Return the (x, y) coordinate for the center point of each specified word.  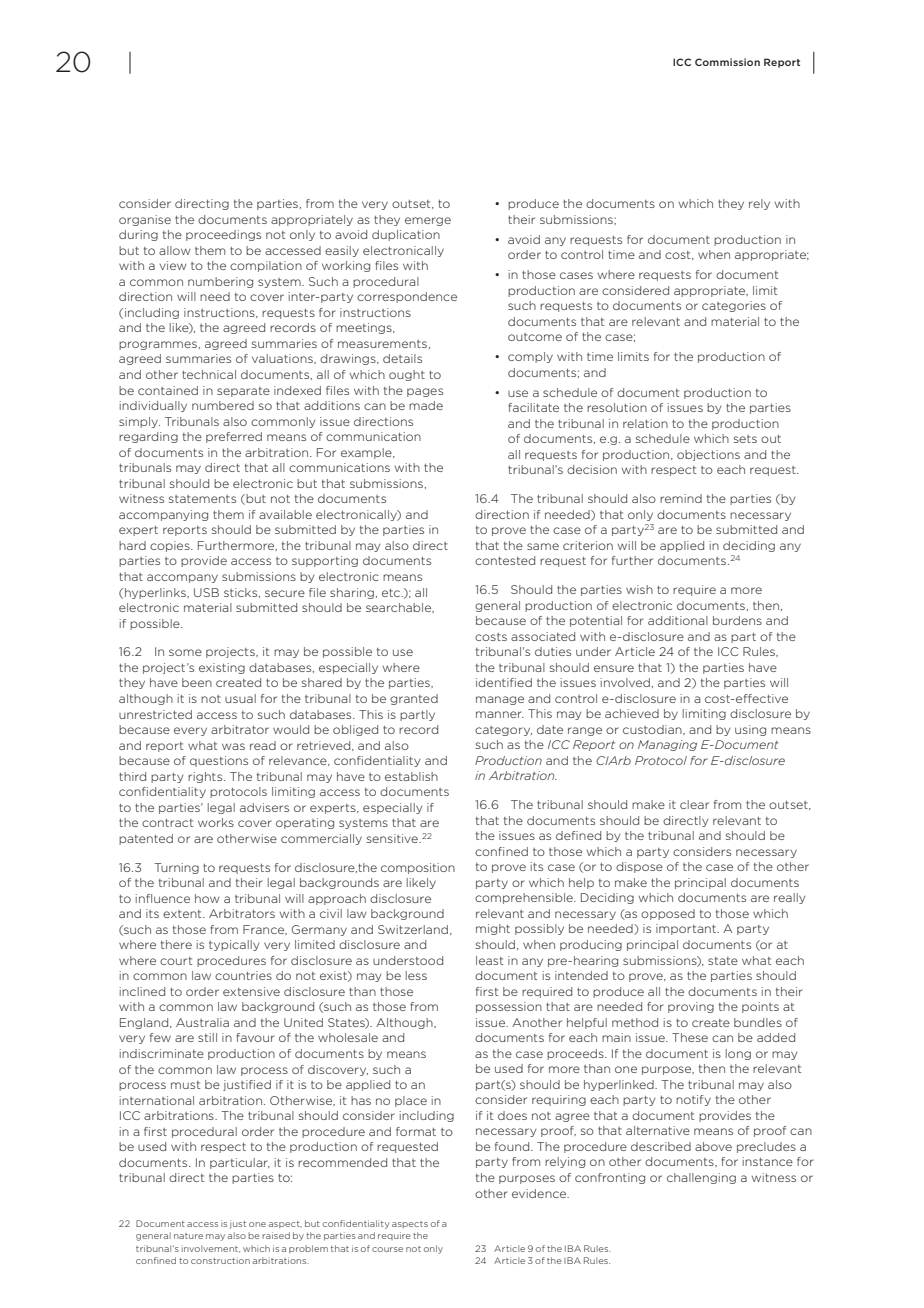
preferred (234, 437)
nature (188, 1236)
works (216, 822)
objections (708, 455)
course (387, 1249)
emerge (428, 221)
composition (418, 868)
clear (694, 804)
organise (145, 220)
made (426, 405)
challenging (701, 1178)
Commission (727, 62)
